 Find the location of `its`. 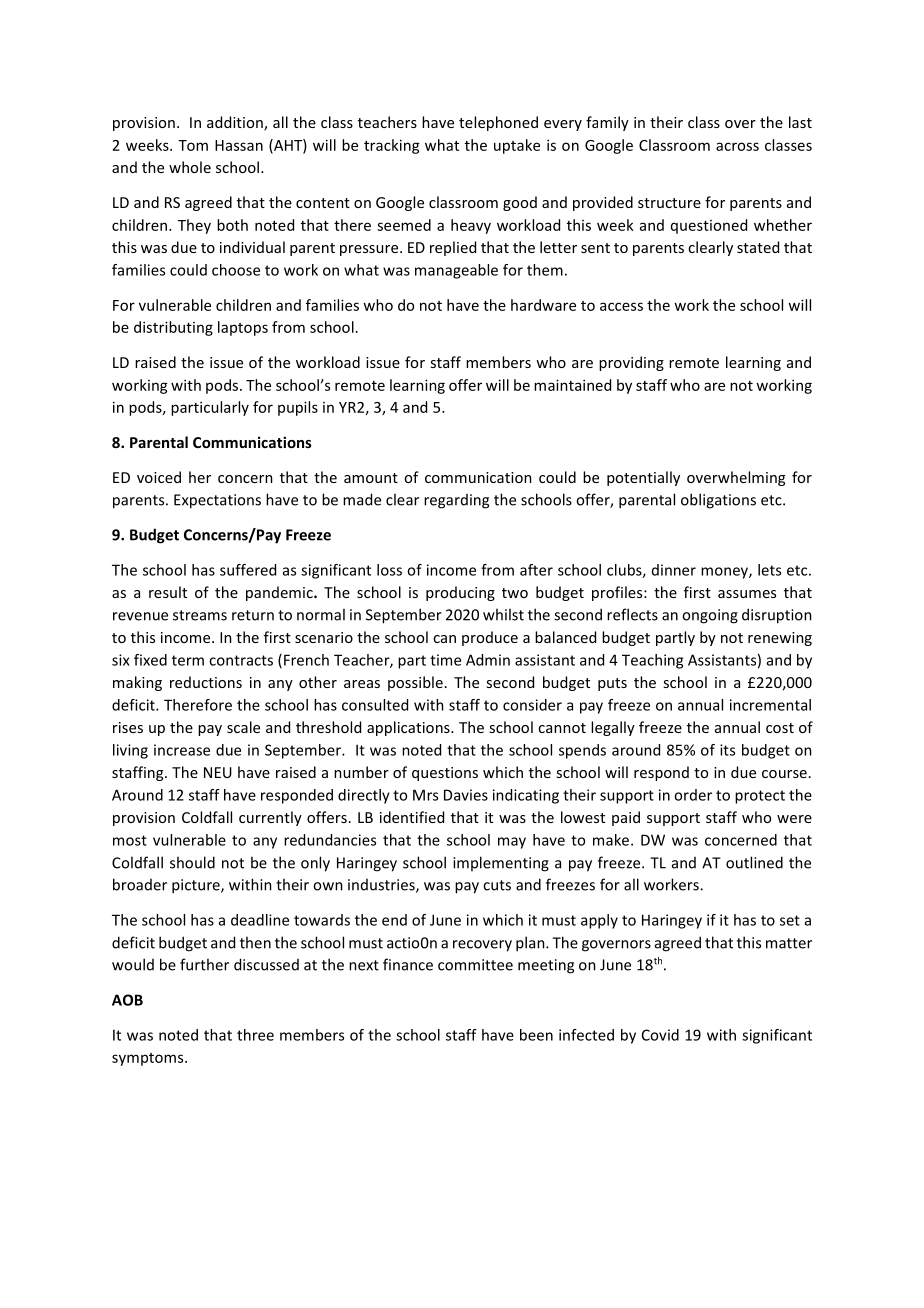

its is located at coordinates (727, 750).
